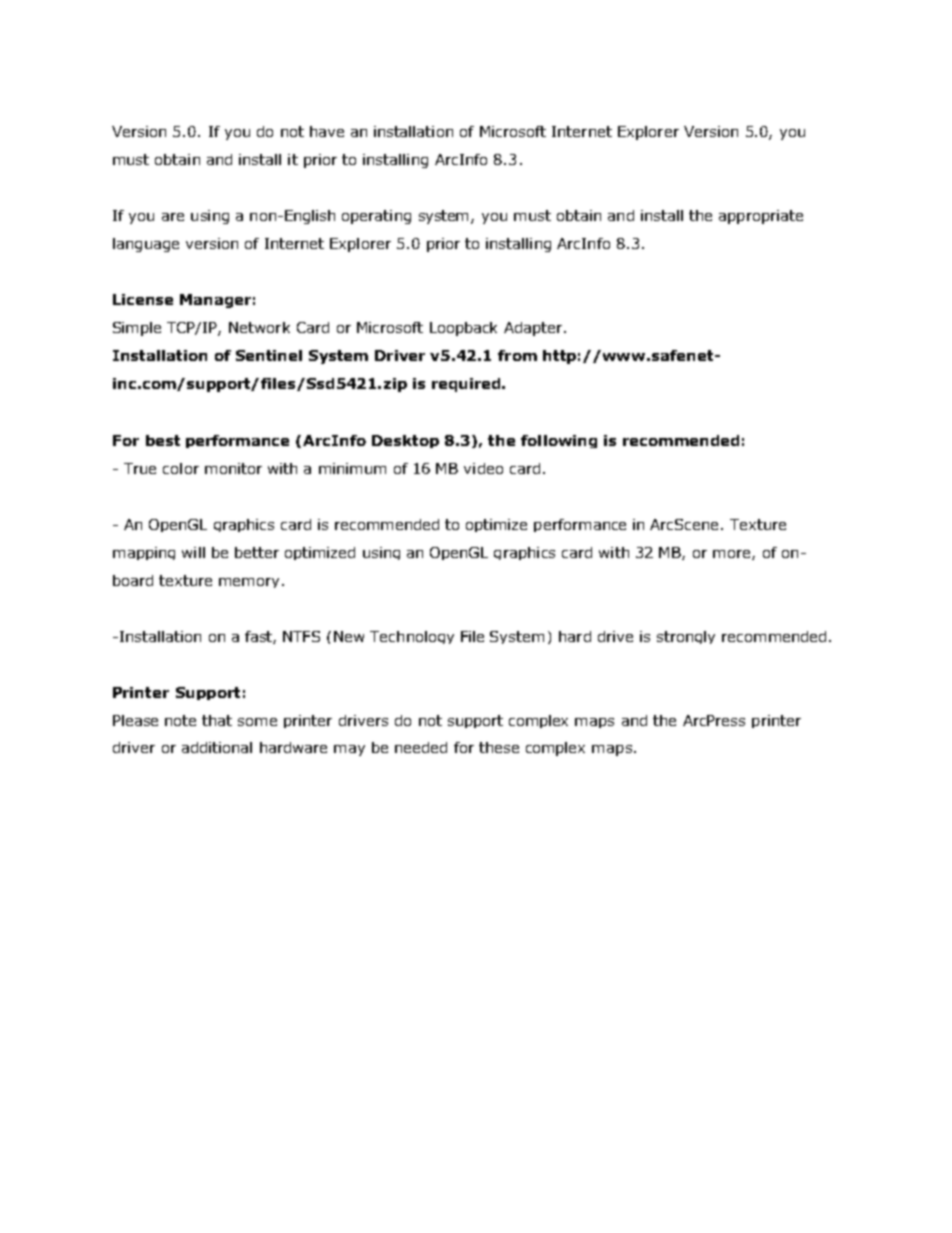  Describe the element at coordinates (193, 552) in the page. I see `will` at that location.
